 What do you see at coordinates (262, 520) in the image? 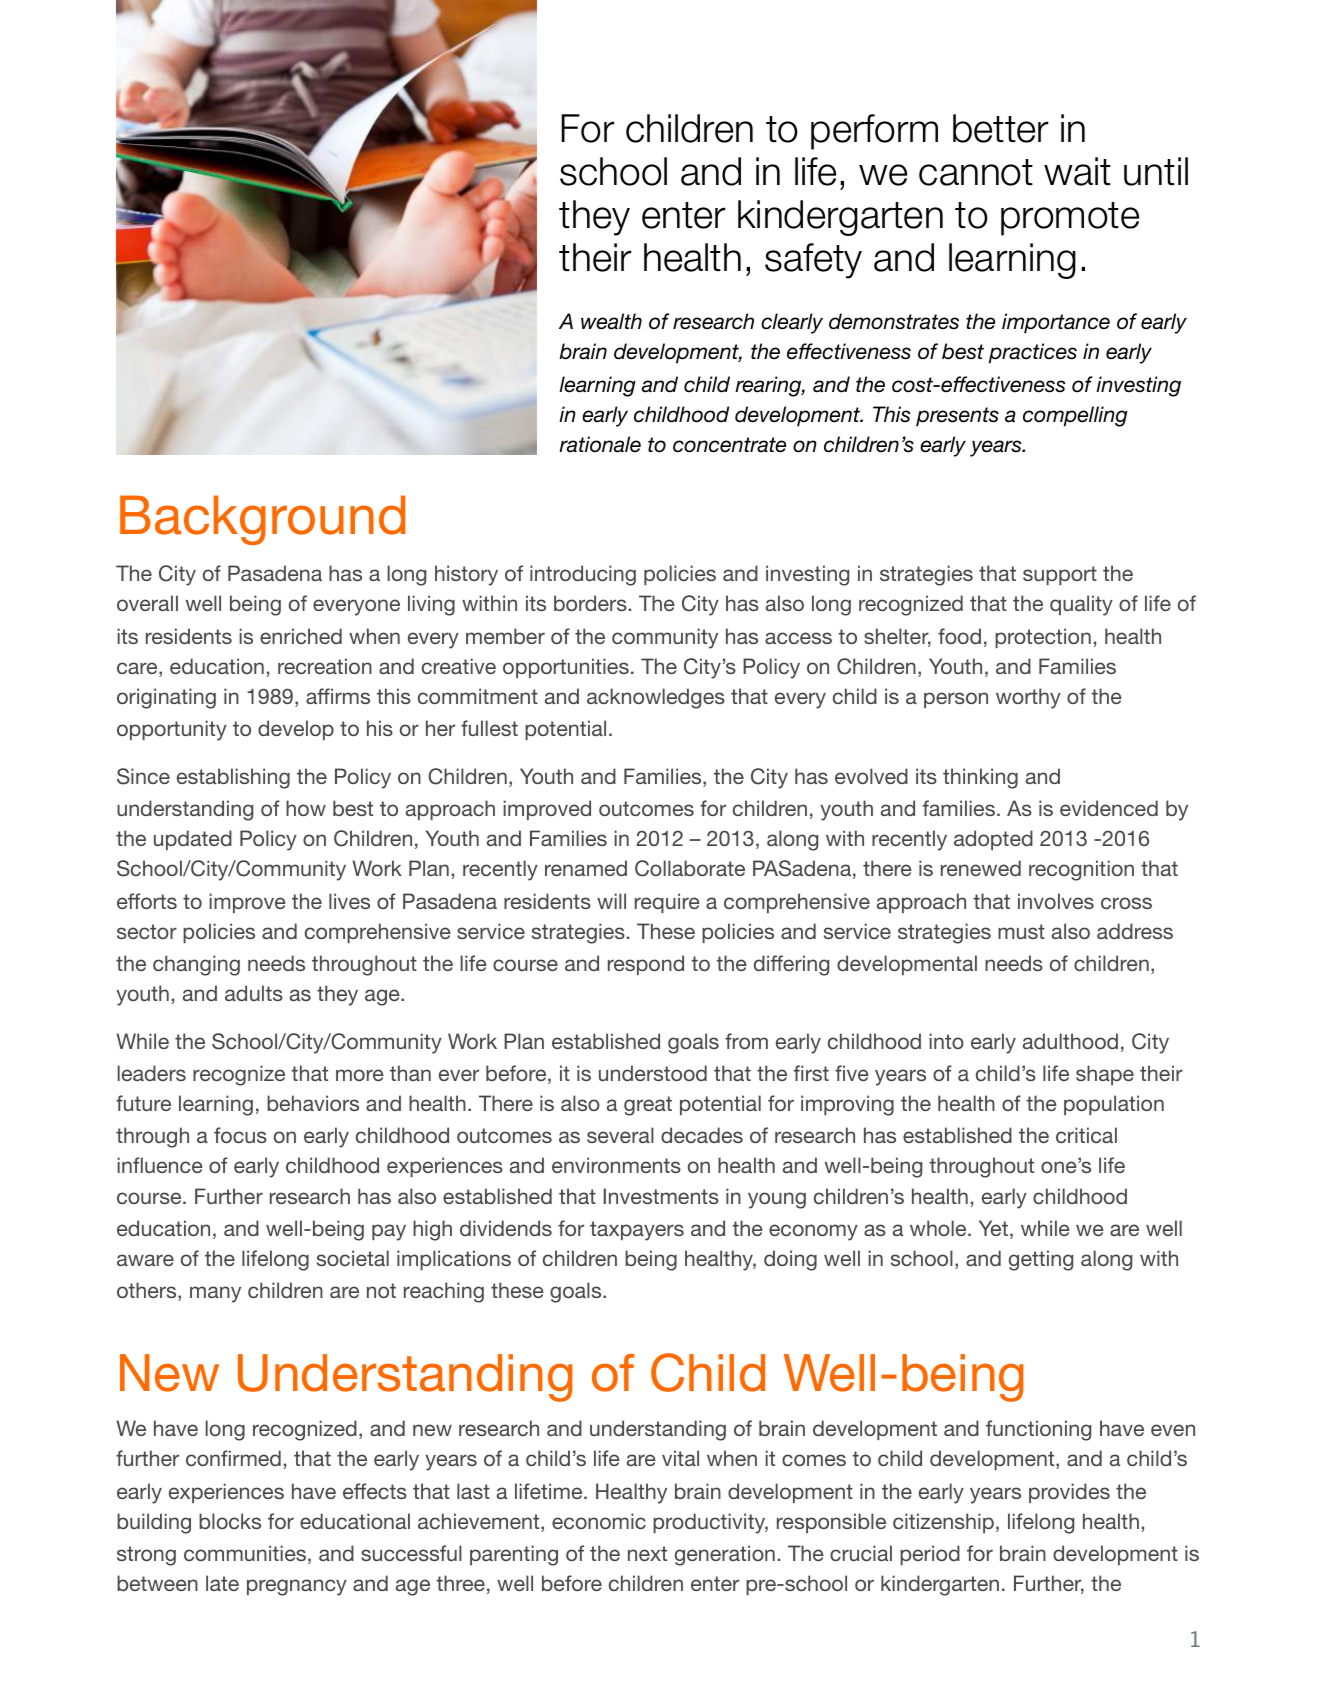
I see `Background` at bounding box center [262, 520].
